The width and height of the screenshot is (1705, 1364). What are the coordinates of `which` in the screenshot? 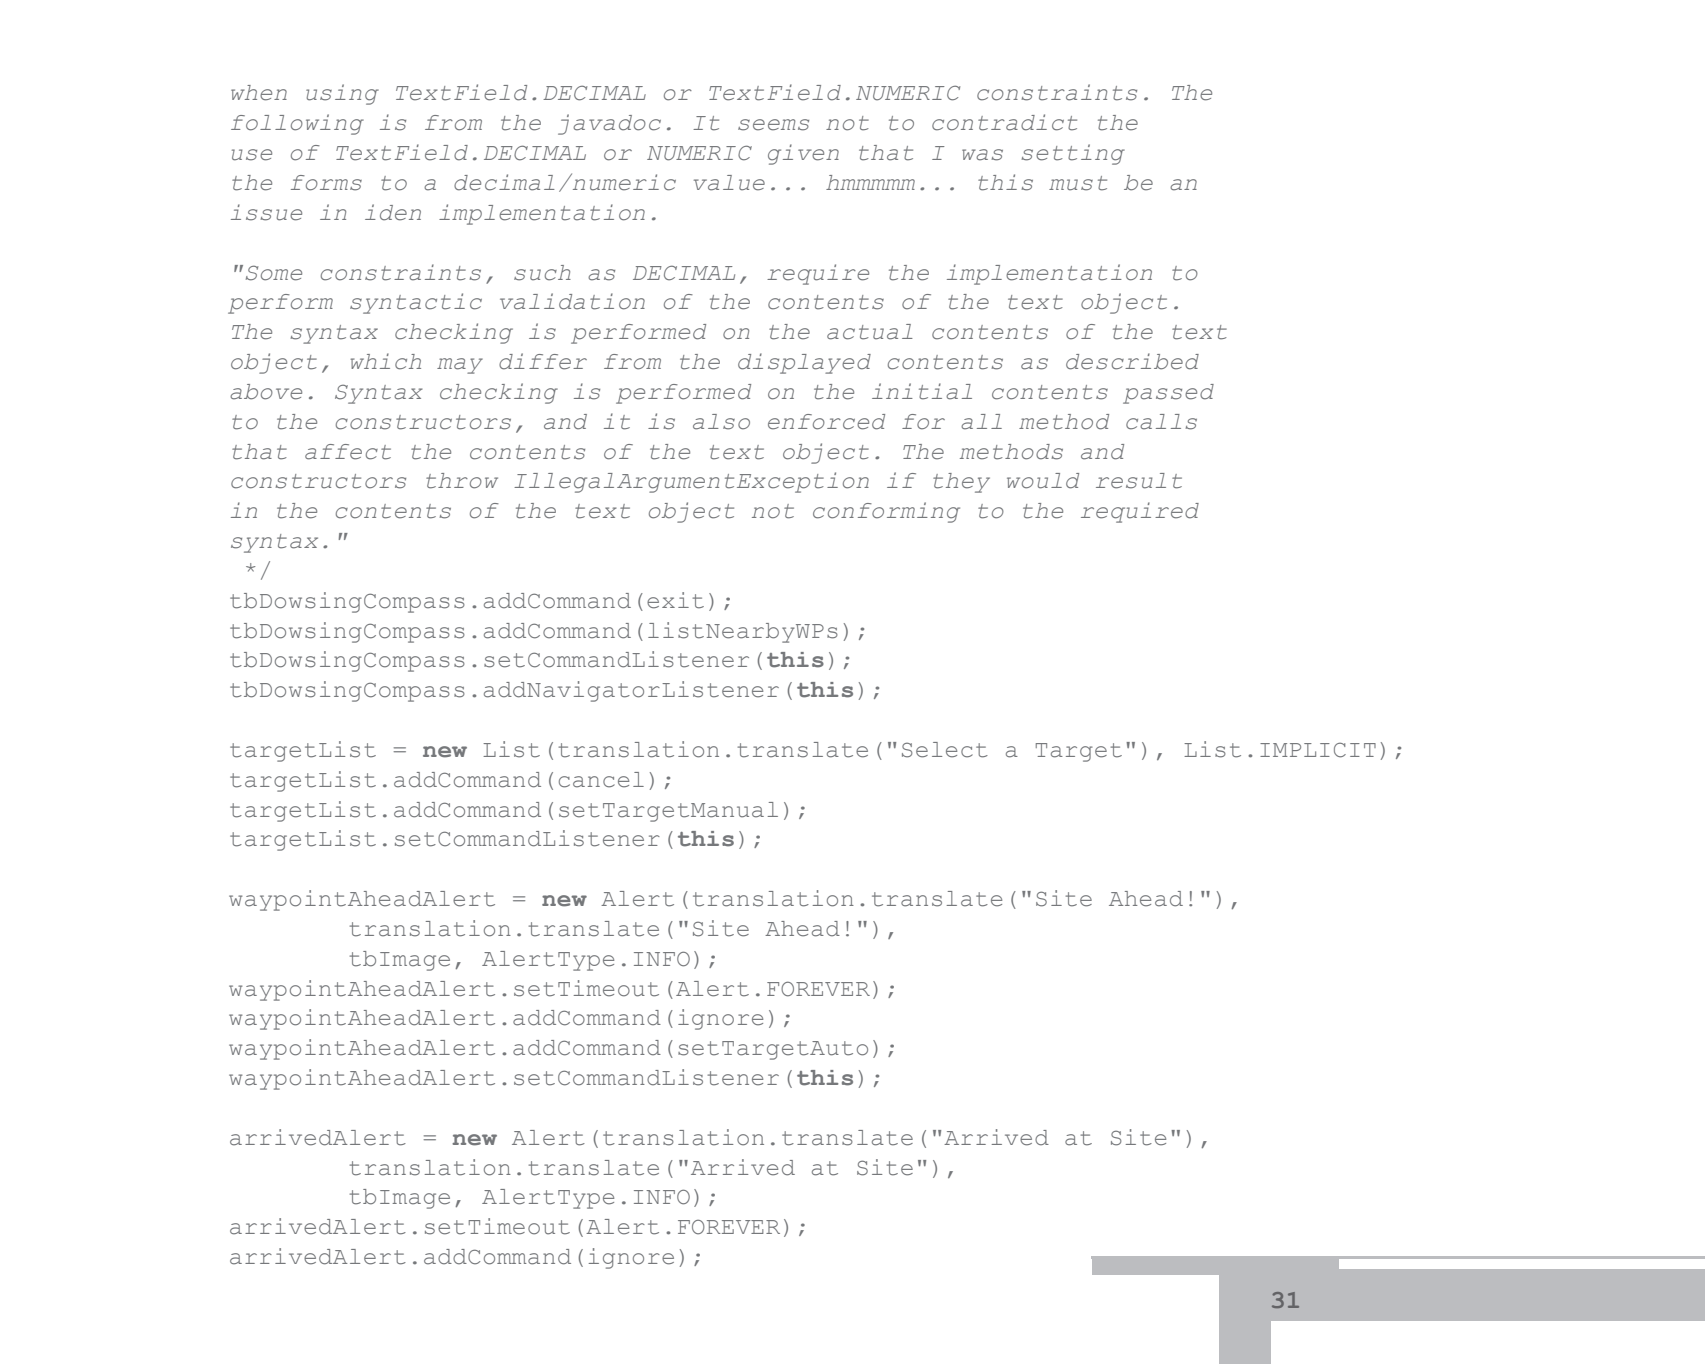 It's located at (386, 361).
